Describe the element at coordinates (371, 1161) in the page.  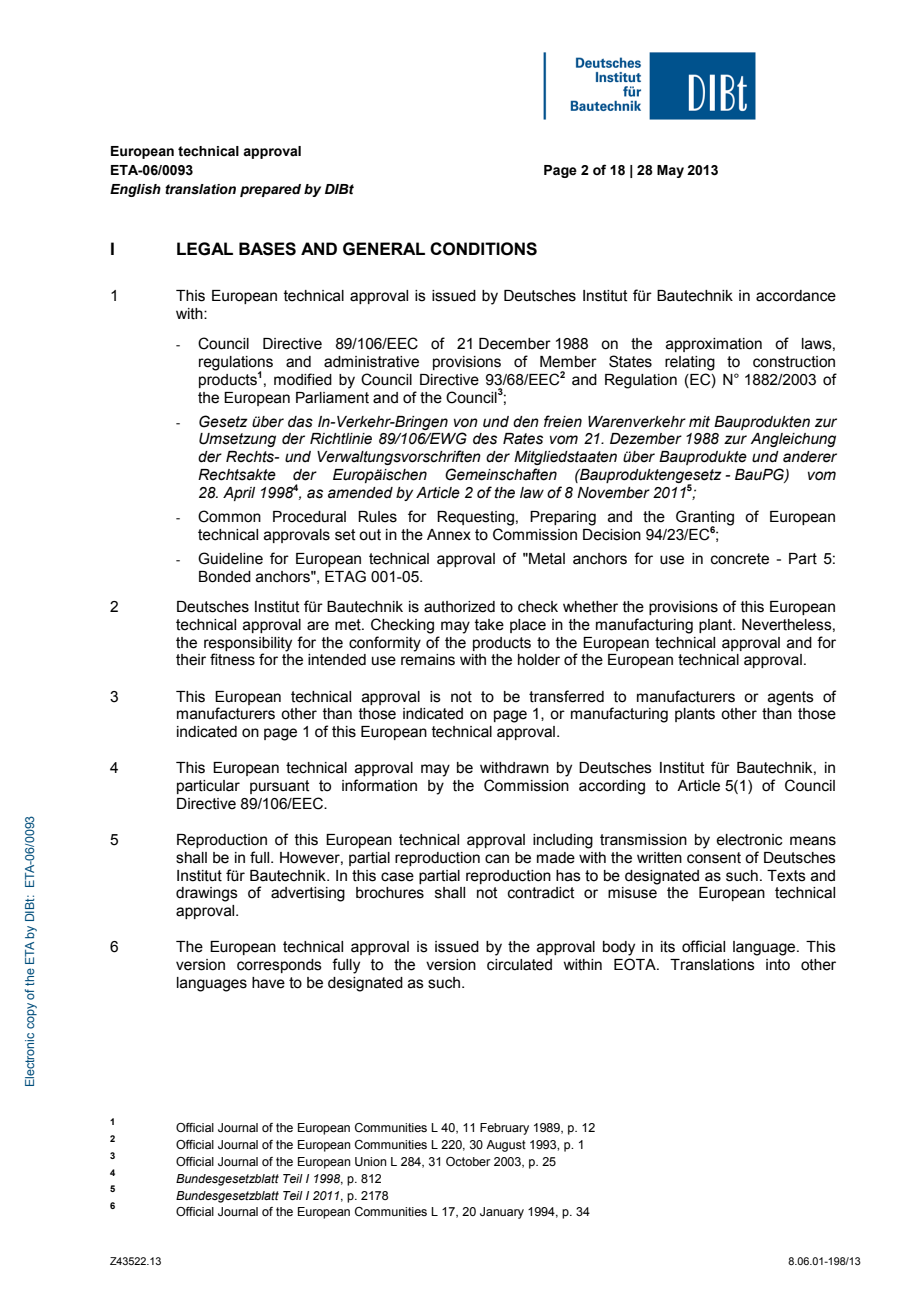
I see `Union` at that location.
